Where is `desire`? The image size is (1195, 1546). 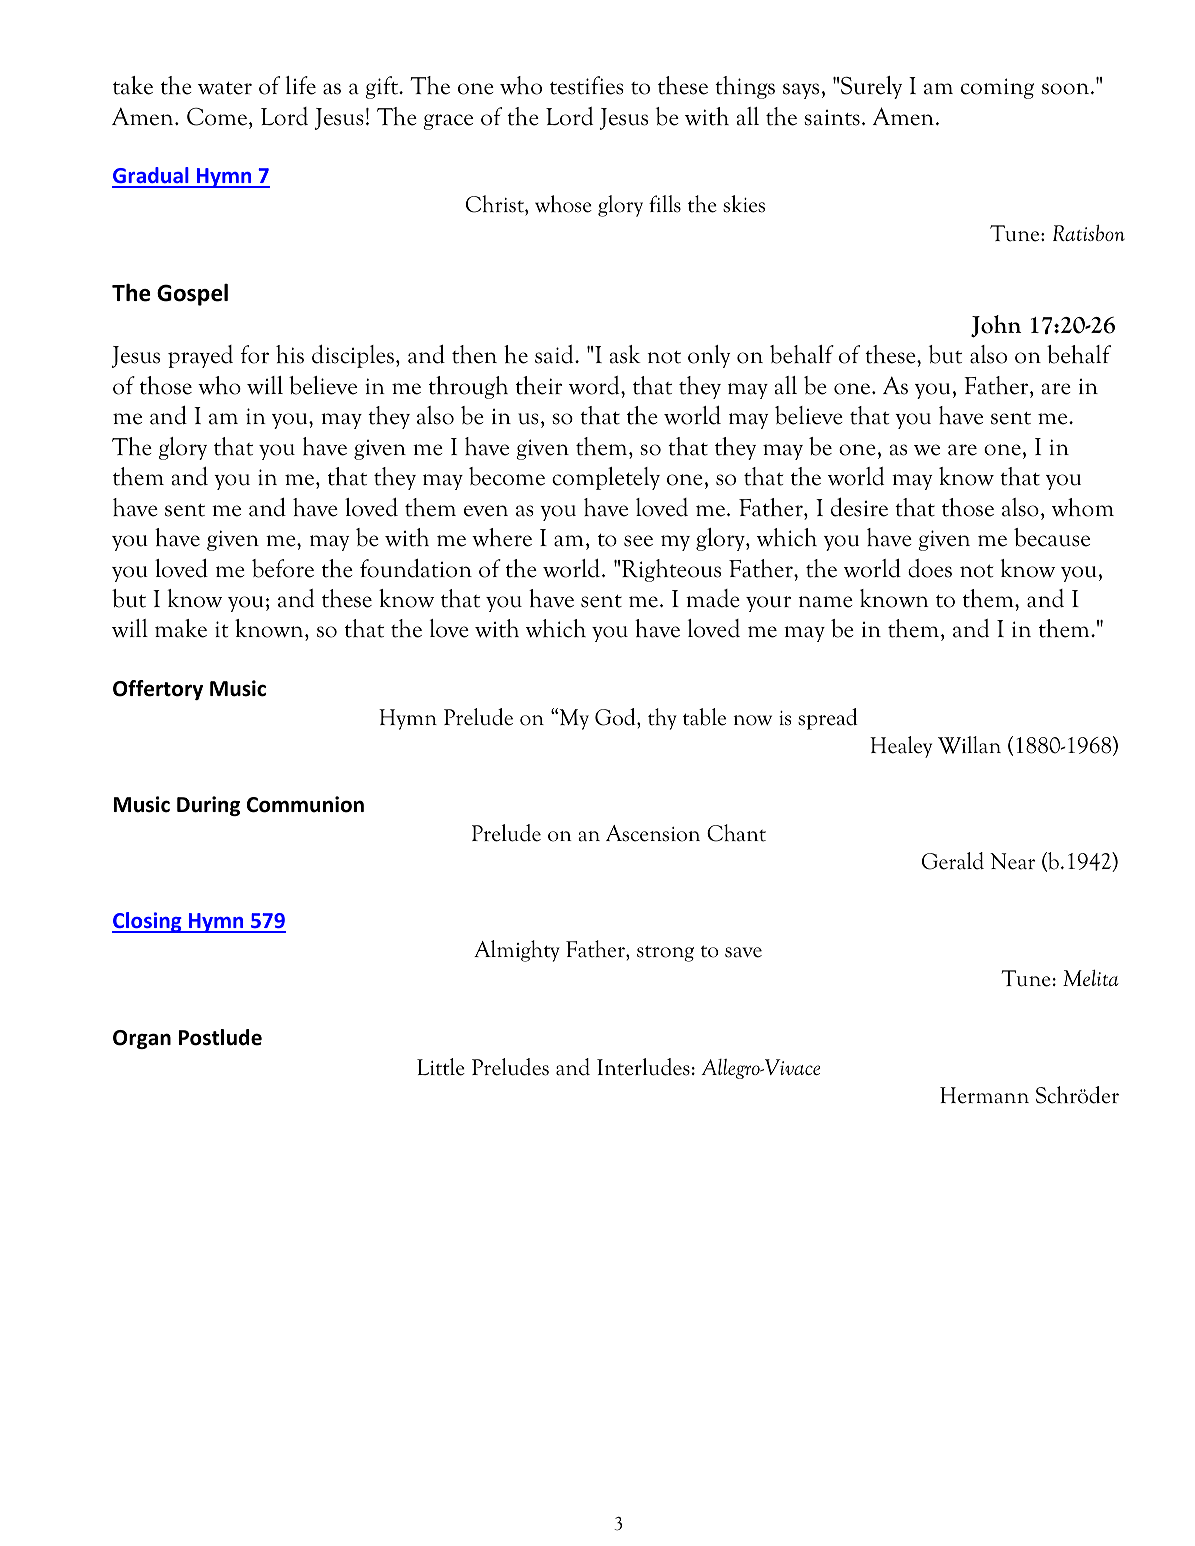
desire is located at coordinates (859, 507).
